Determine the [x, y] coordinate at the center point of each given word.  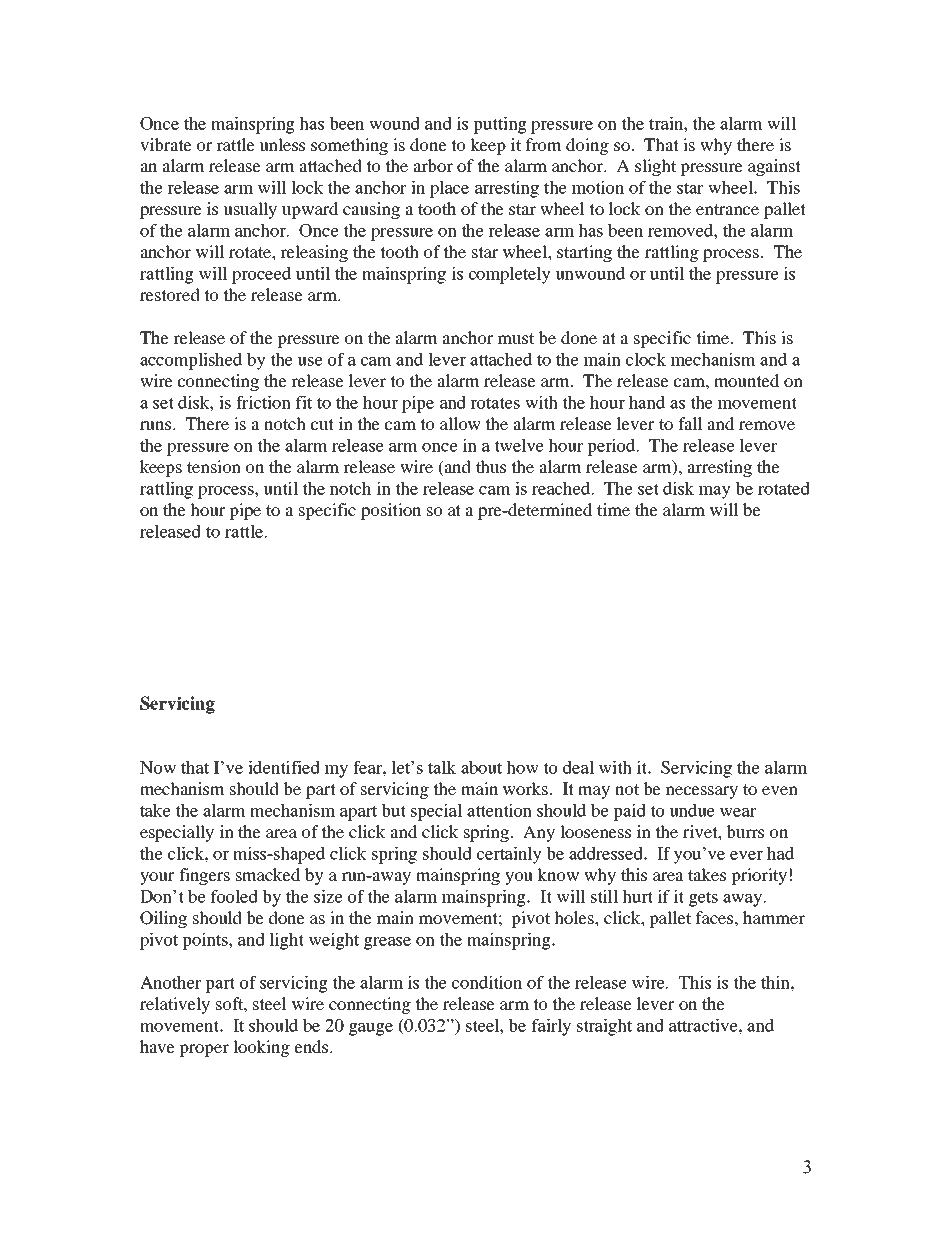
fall [690, 423]
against [774, 167]
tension [214, 466]
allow [460, 423]
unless [282, 144]
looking [261, 1048]
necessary [702, 792]
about [481, 767]
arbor [433, 165]
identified [284, 767]
